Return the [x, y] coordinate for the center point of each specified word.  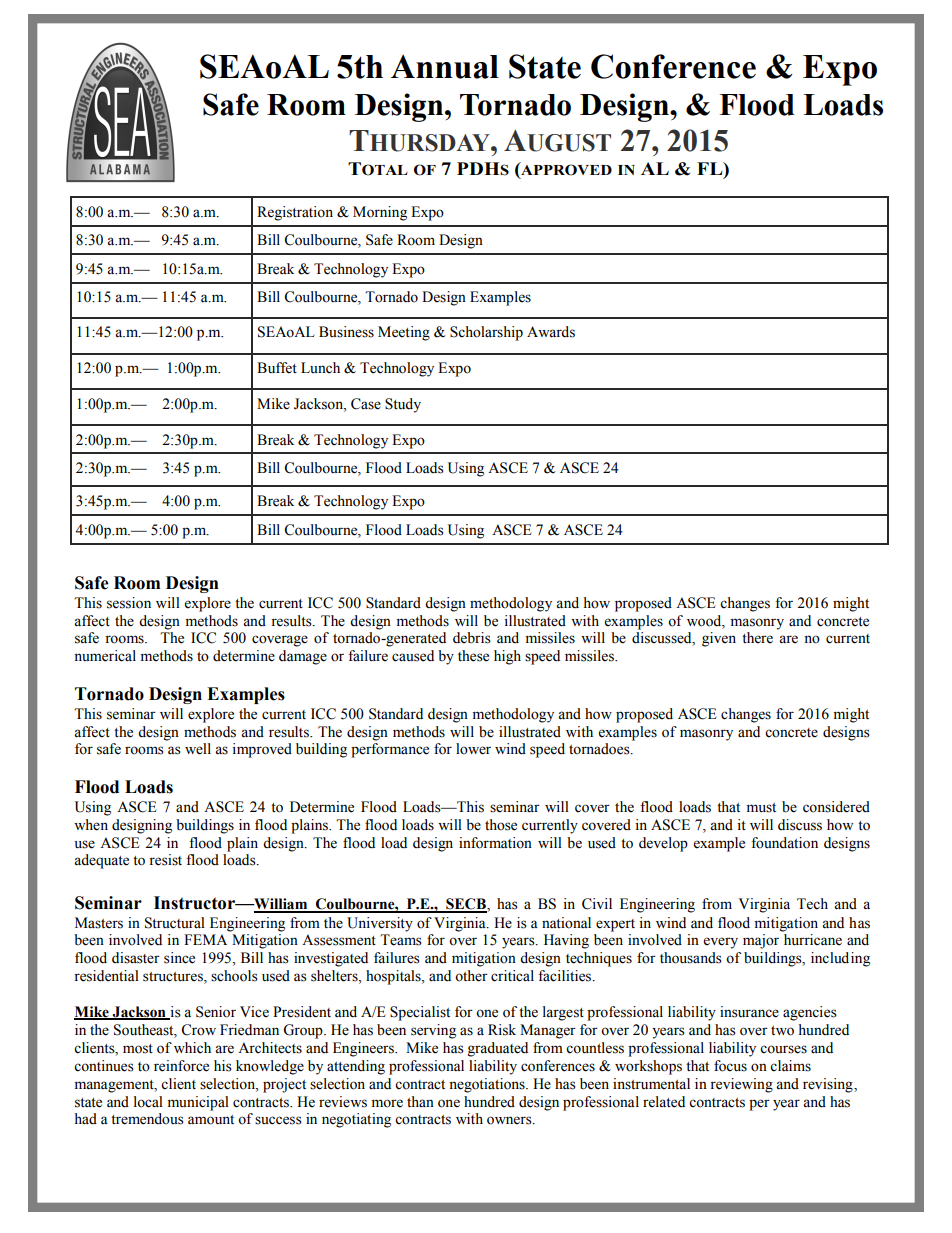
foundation [784, 843]
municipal [198, 1103]
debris [472, 638]
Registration [295, 213]
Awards [551, 332]
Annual [445, 67]
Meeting [404, 333]
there [757, 638]
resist [165, 860]
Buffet [277, 368]
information [495, 843]
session [129, 603]
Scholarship [486, 333]
